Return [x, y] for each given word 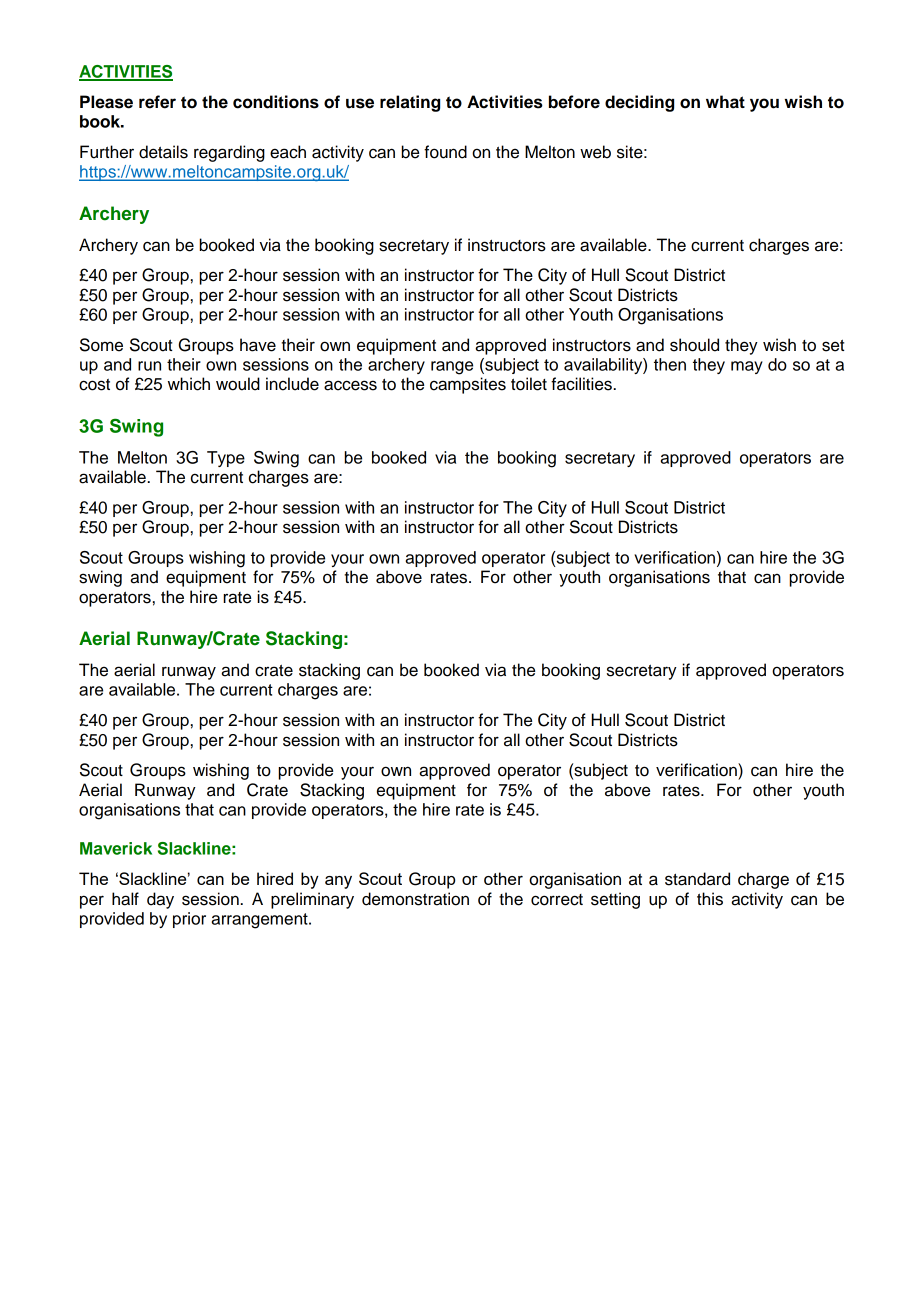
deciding [639, 103]
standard [697, 879]
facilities [581, 384]
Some [101, 345]
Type [226, 459]
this [710, 899]
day [160, 900]
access [350, 385]
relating [410, 103]
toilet [529, 384]
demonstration [415, 899]
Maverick [116, 848]
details [163, 152]
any [338, 882]
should [694, 345]
